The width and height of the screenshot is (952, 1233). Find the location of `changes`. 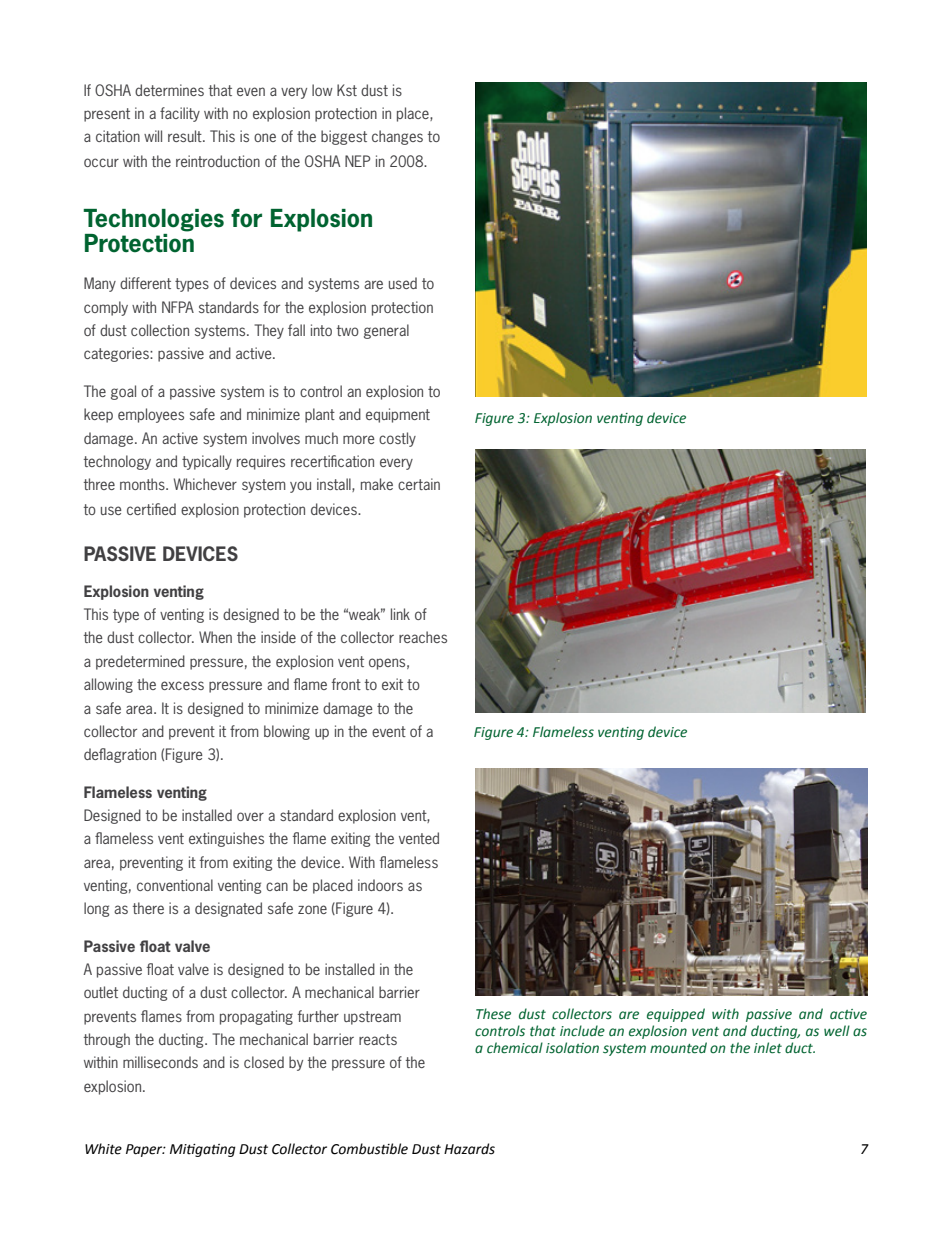

changes is located at coordinates (397, 137).
